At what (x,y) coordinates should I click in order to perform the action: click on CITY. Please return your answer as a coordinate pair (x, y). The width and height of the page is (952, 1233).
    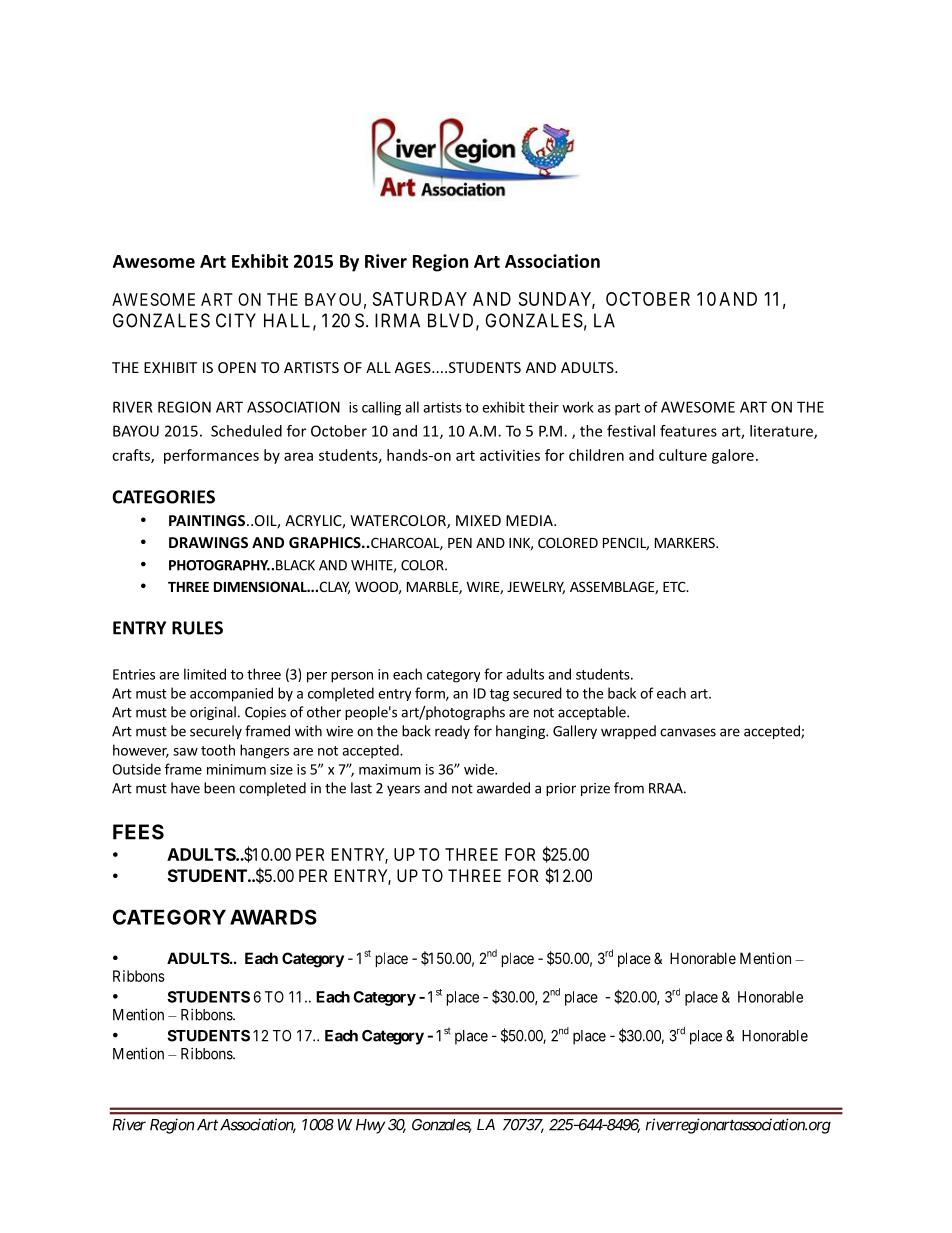
    Looking at the image, I should click on (236, 320).
